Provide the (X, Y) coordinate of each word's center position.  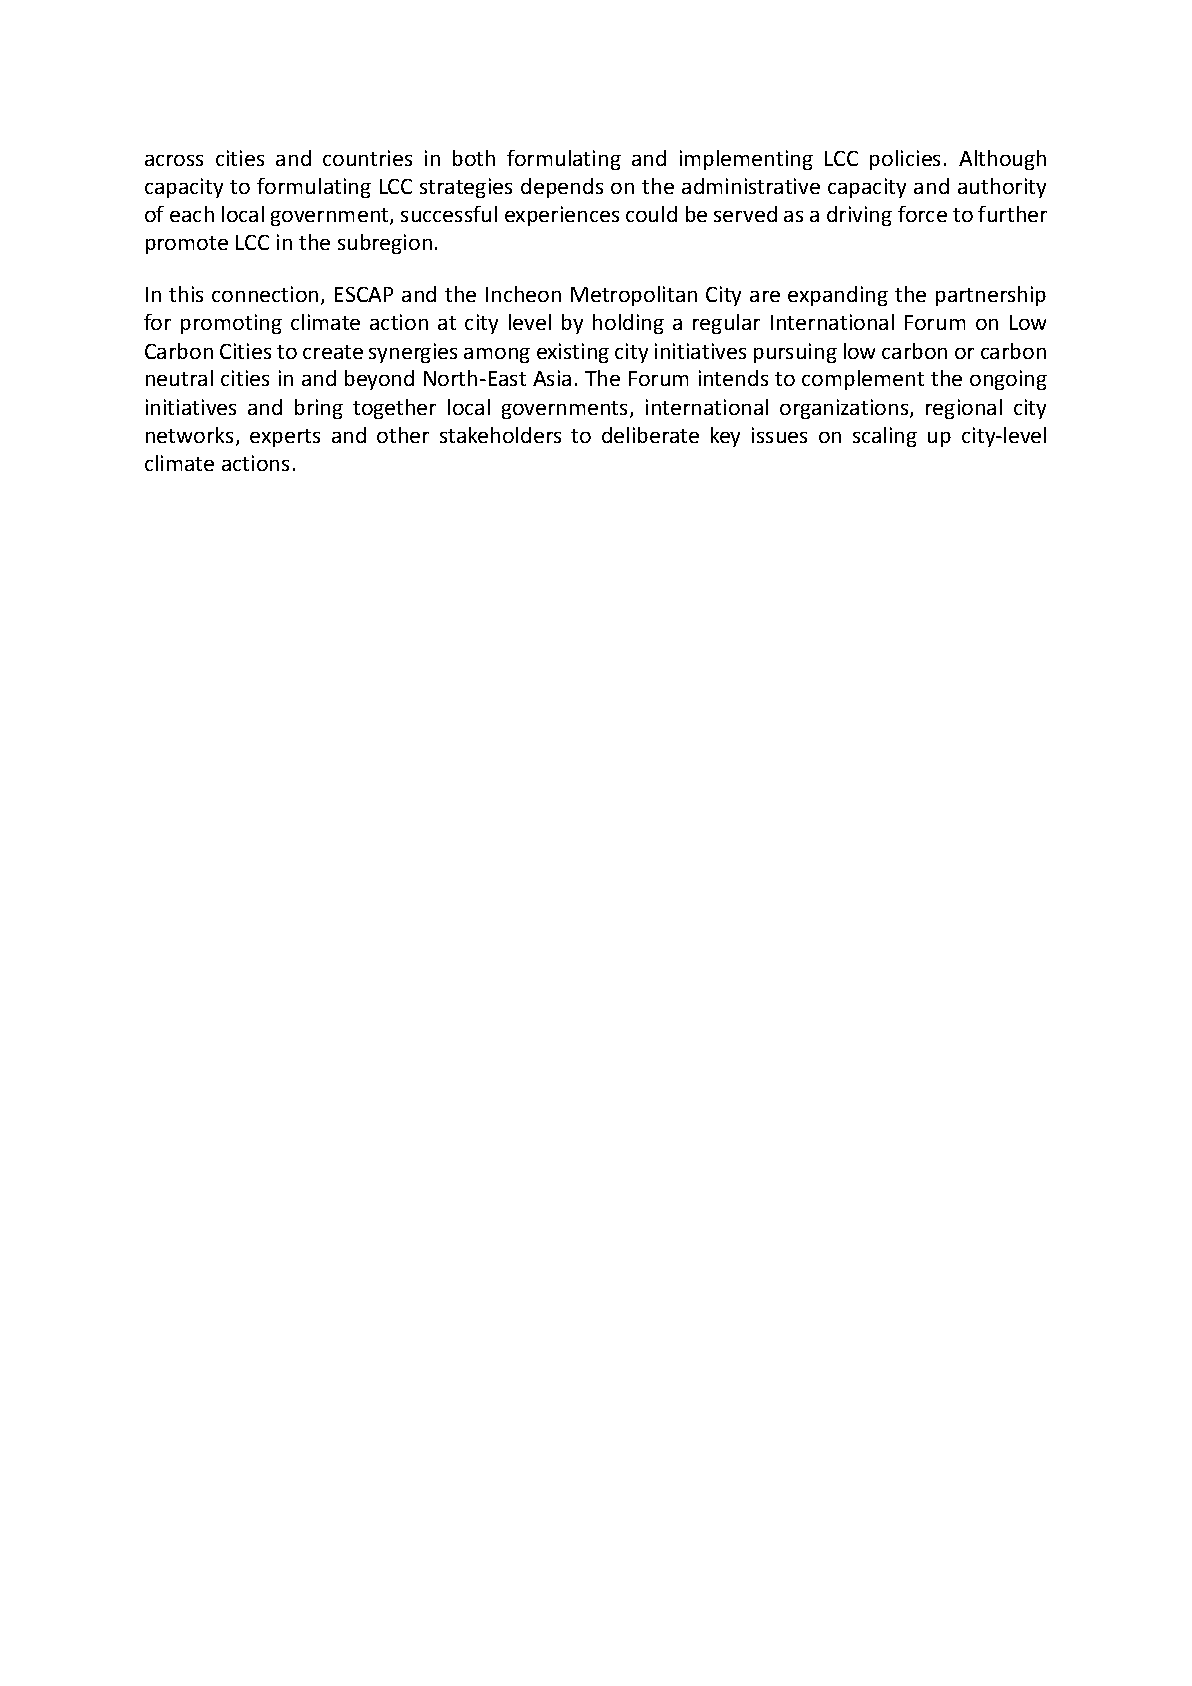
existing (573, 353)
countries (367, 158)
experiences (562, 216)
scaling (885, 437)
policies (905, 160)
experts (285, 438)
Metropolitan (634, 296)
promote (187, 245)
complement (863, 380)
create (333, 352)
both (474, 158)
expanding (838, 296)
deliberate (650, 435)
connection (265, 294)
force (922, 214)
